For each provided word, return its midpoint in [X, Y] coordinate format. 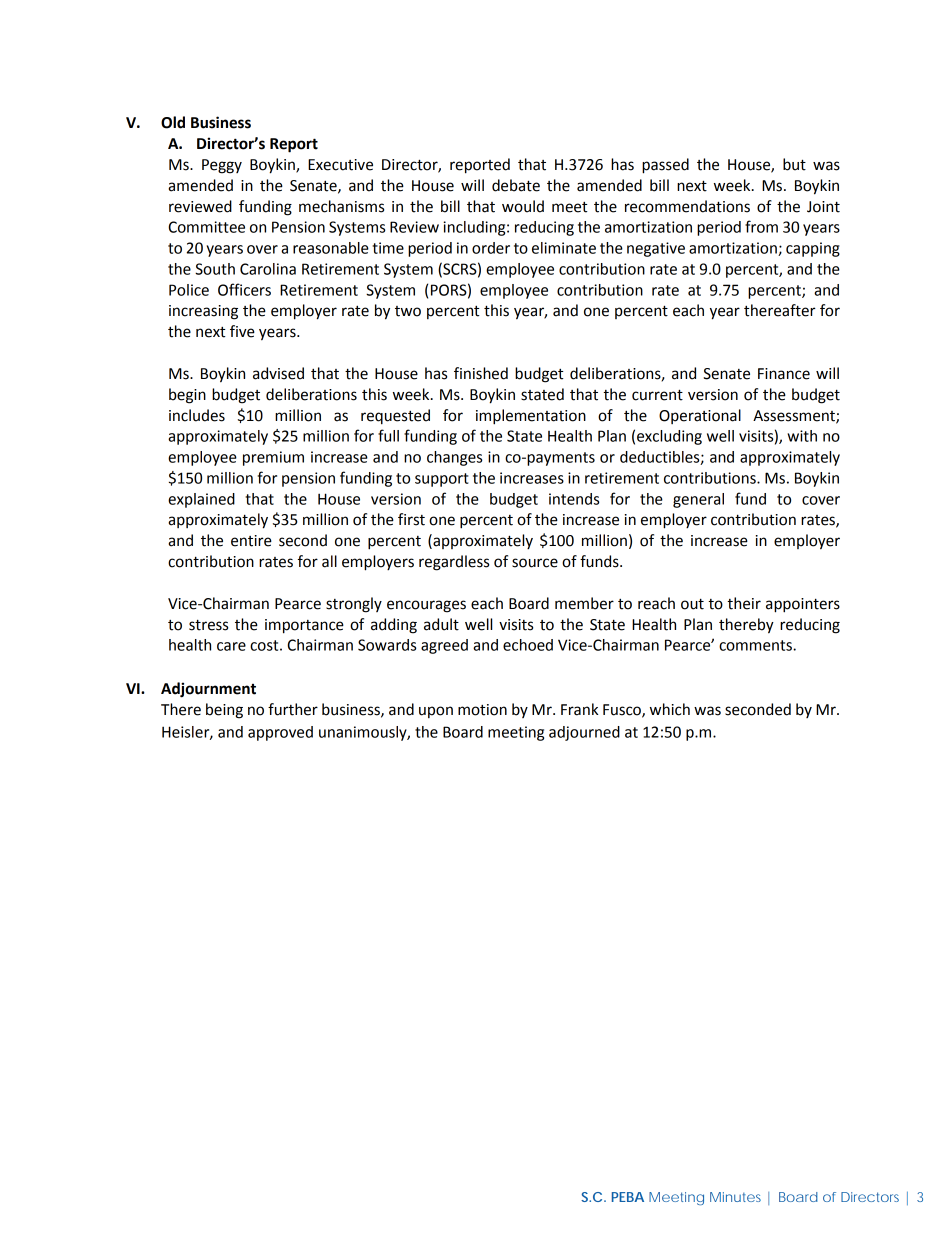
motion [482, 710]
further [293, 709]
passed [665, 166]
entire [251, 541]
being [224, 711]
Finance [784, 374]
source [535, 563]
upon [436, 712]
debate [516, 185]
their [744, 603]
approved [280, 733]
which [670, 709]
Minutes [735, 1197]
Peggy [222, 166]
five [242, 331]
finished [481, 373]
